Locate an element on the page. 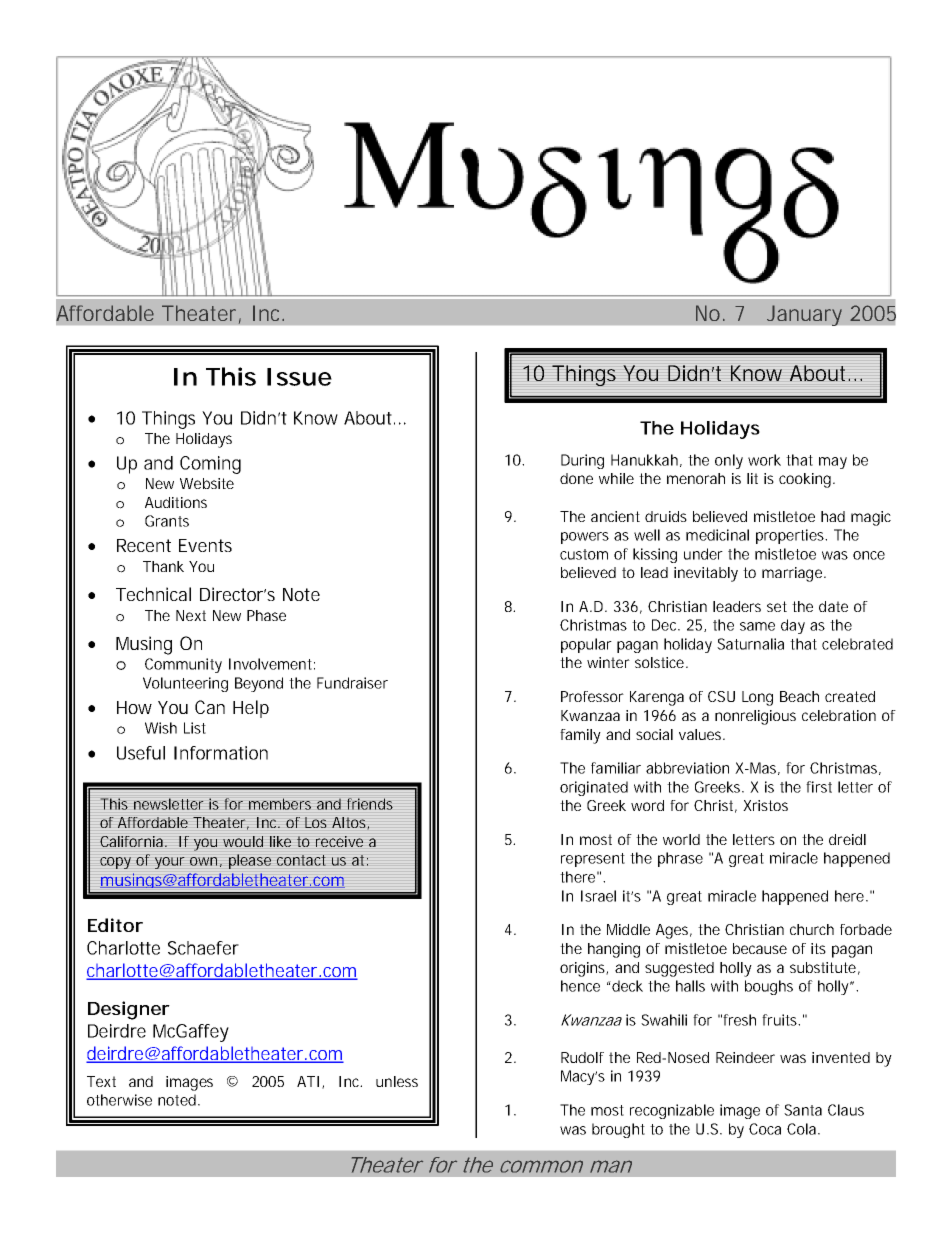  Issue is located at coordinates (299, 377).
